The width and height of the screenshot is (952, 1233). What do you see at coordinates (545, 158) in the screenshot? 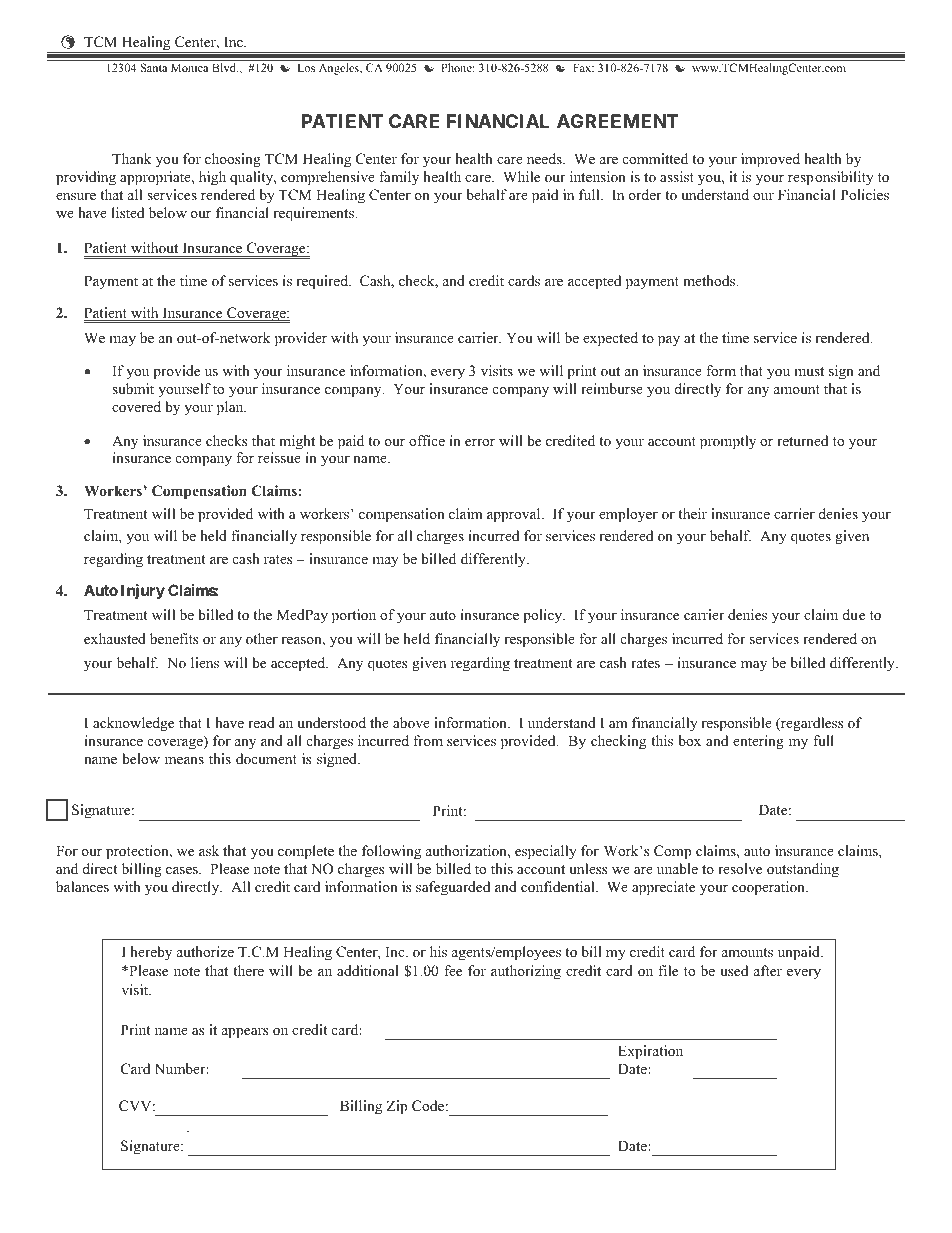
I see `needs` at bounding box center [545, 158].
